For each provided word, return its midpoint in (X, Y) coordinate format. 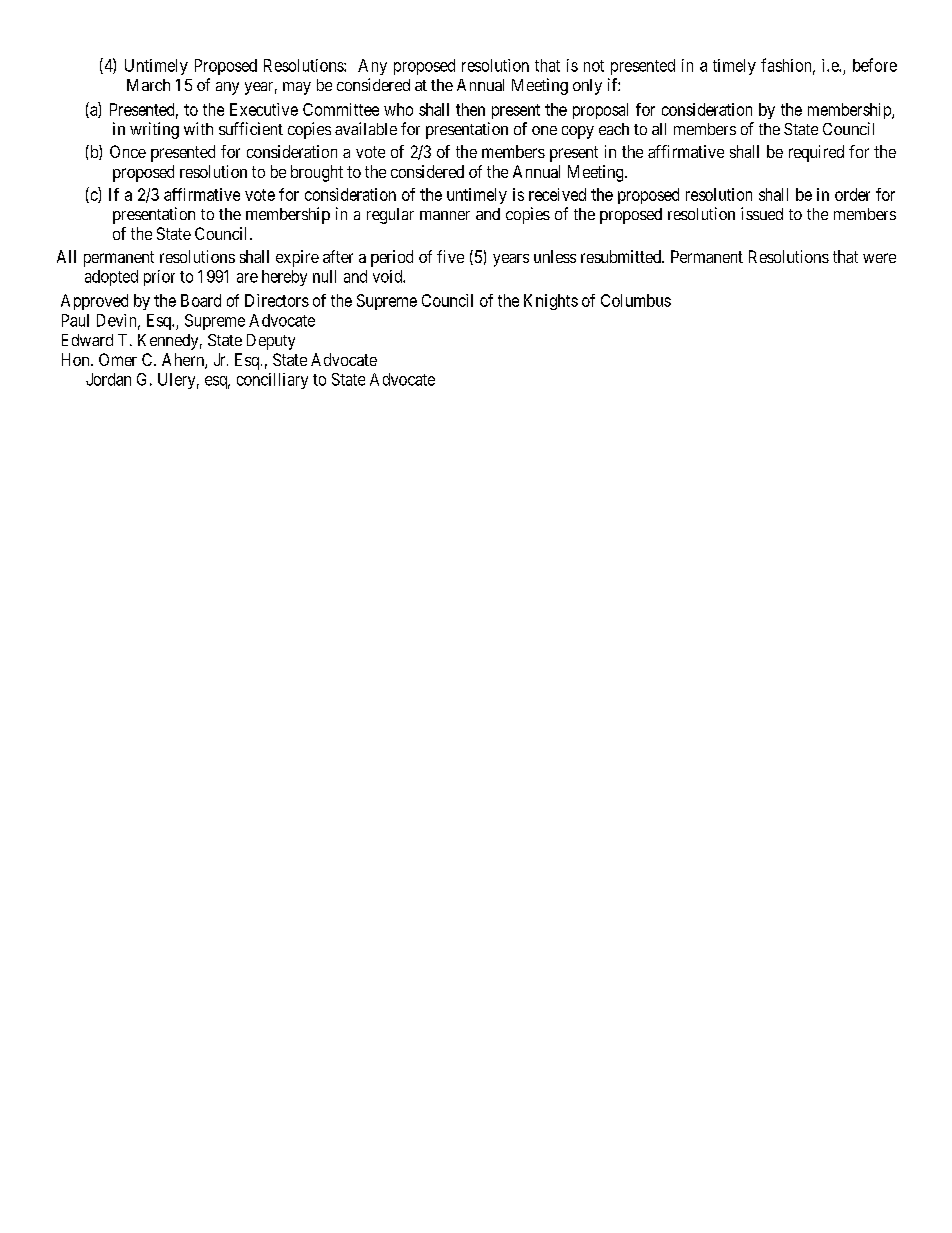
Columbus (636, 300)
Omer (118, 359)
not (594, 66)
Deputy (271, 342)
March (148, 85)
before (875, 65)
